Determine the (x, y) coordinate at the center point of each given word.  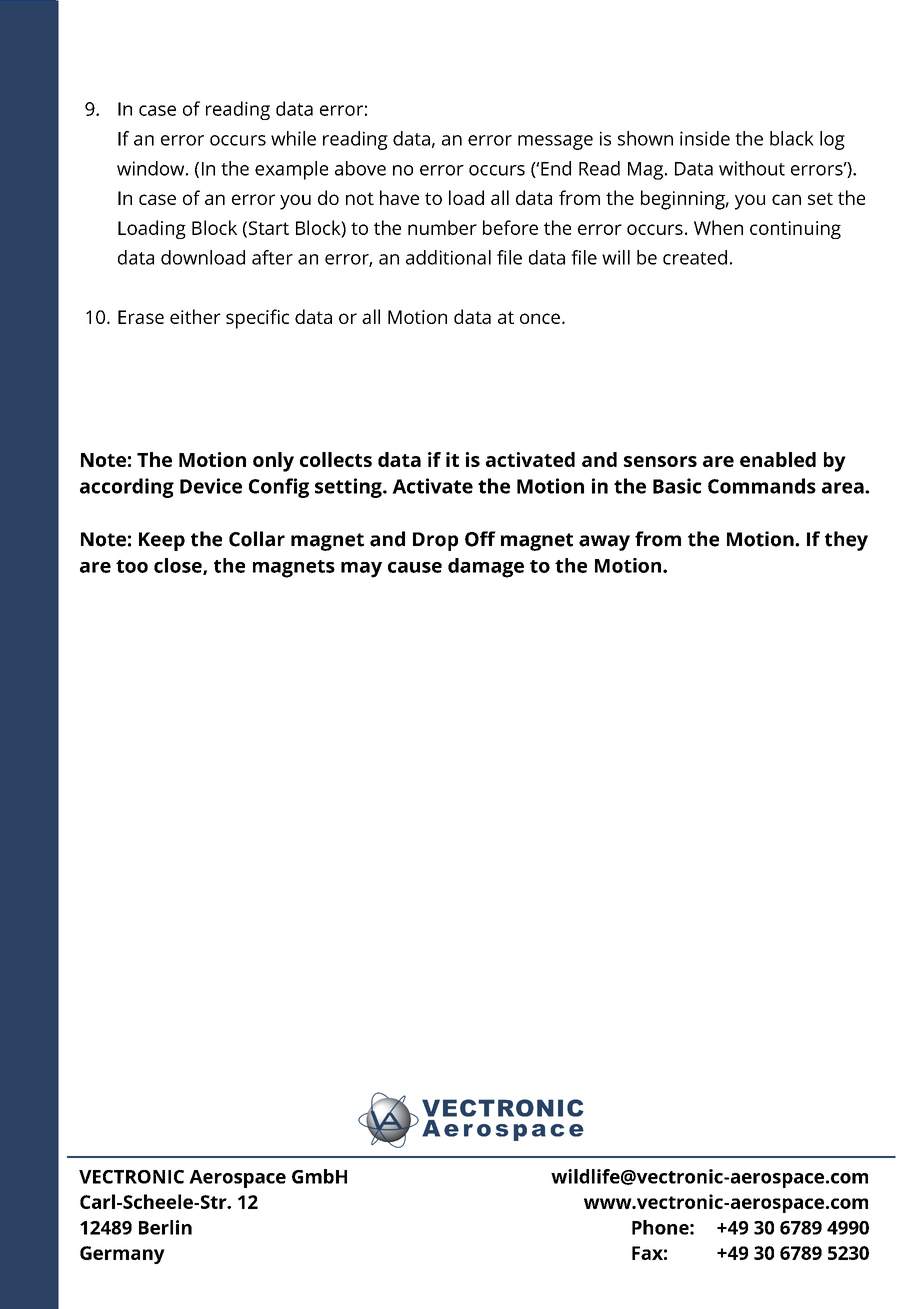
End (556, 168)
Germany (122, 1255)
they (846, 541)
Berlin (165, 1227)
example (291, 170)
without (752, 168)
